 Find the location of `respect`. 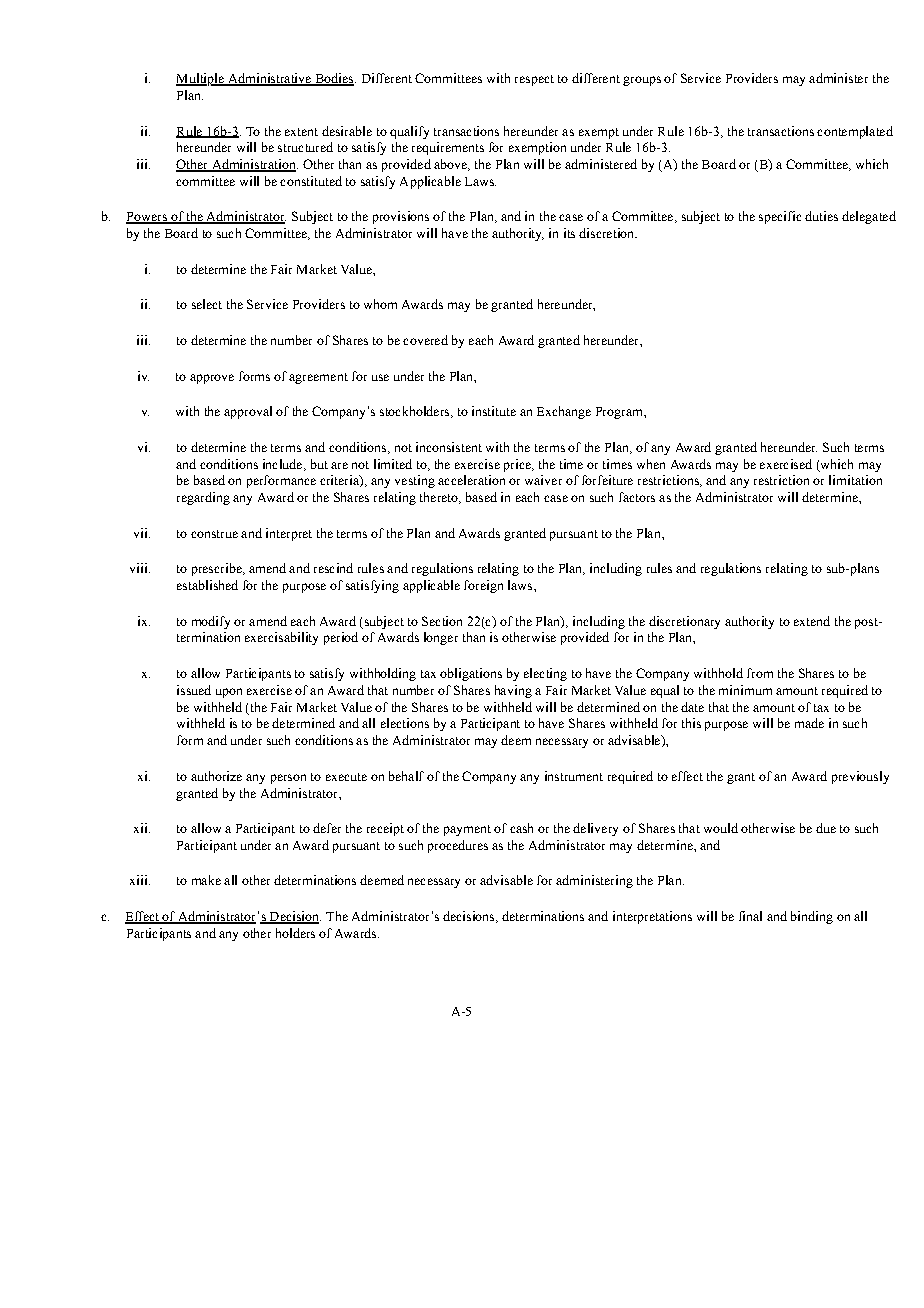

respect is located at coordinates (534, 80).
